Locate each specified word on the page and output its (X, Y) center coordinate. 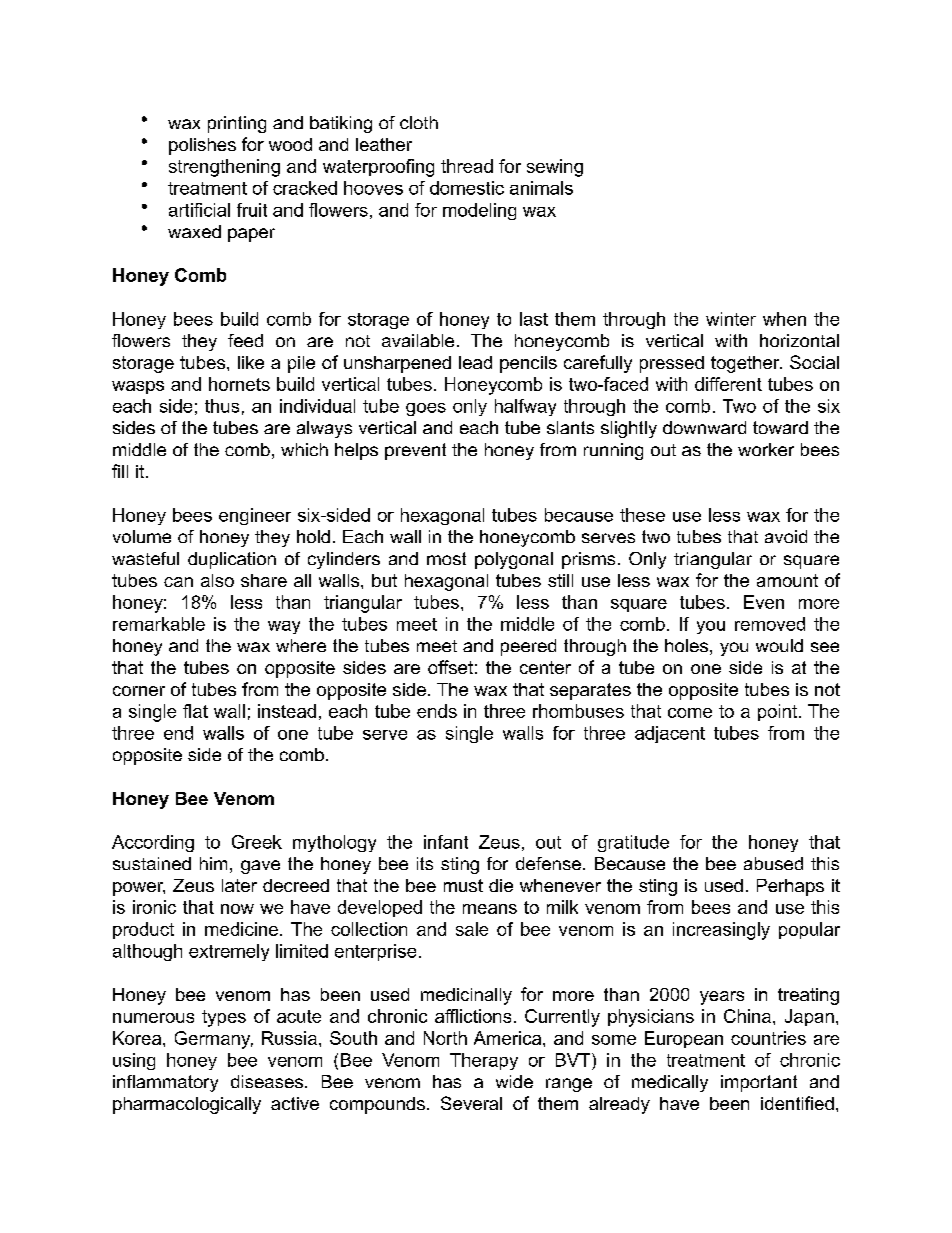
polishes (202, 146)
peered (528, 647)
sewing (555, 168)
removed (770, 624)
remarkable (159, 624)
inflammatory (165, 1083)
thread (467, 166)
